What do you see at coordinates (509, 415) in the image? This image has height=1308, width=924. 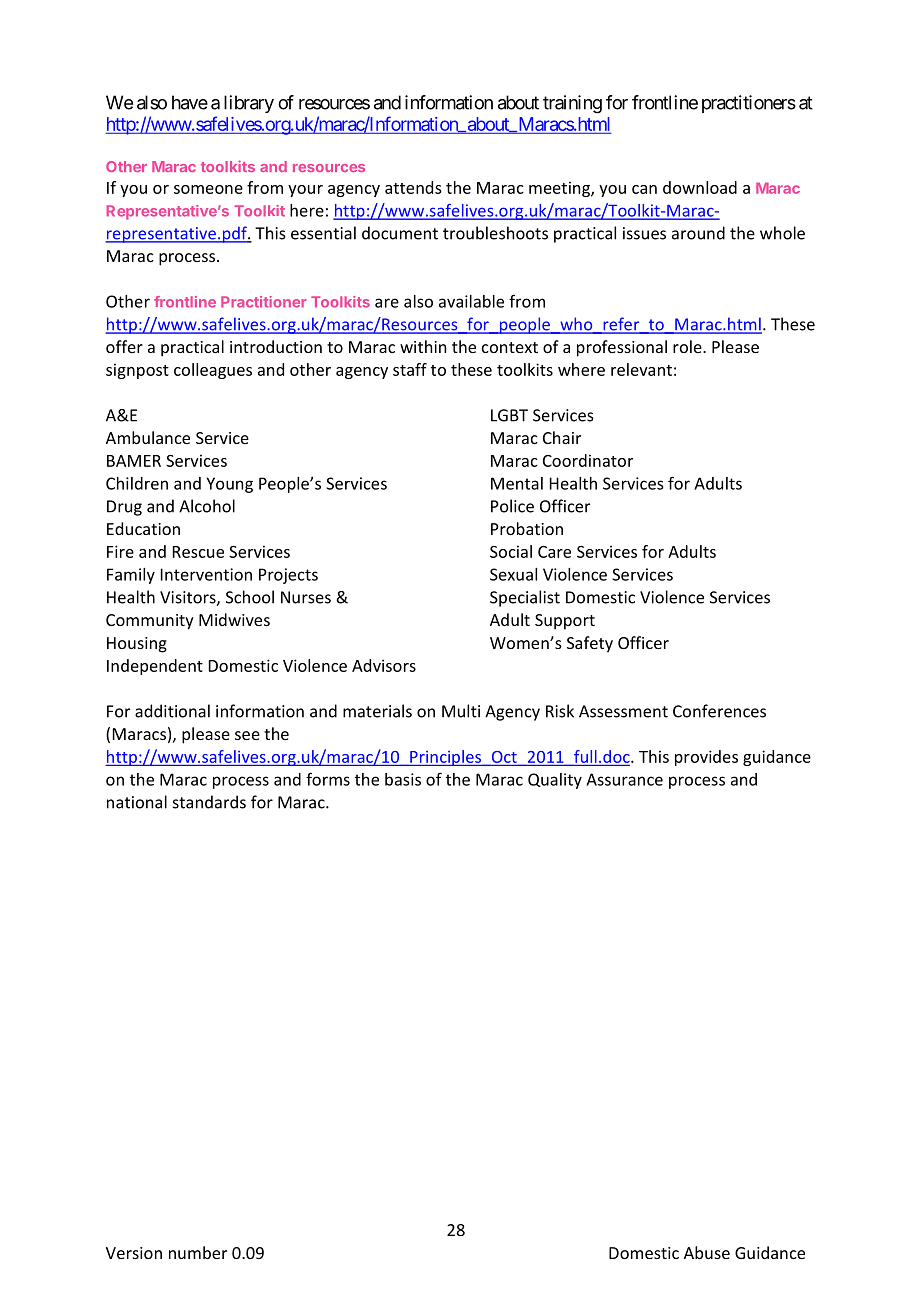 I see `LGBT` at bounding box center [509, 415].
